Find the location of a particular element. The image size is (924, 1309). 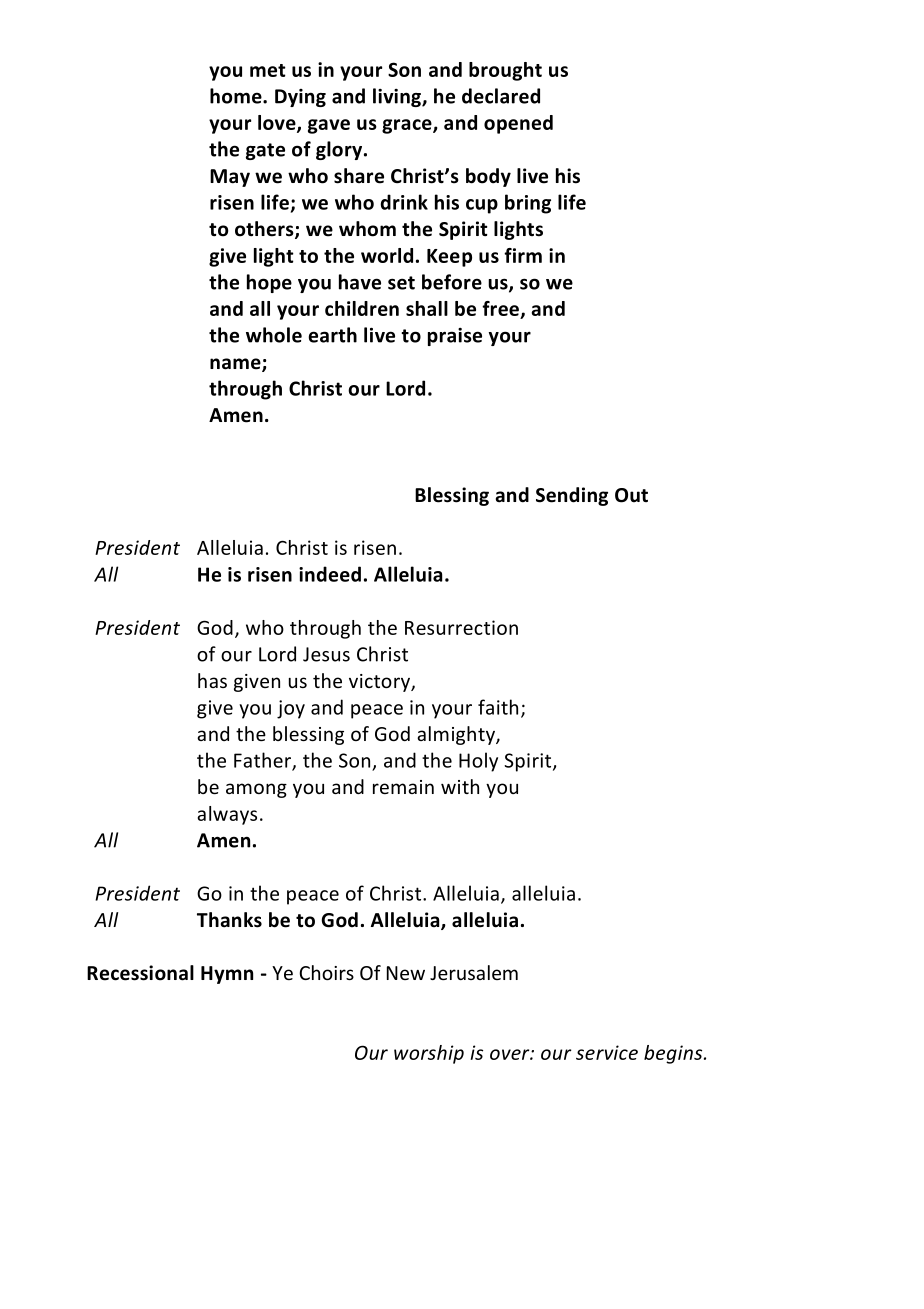

opened is located at coordinates (518, 124).
